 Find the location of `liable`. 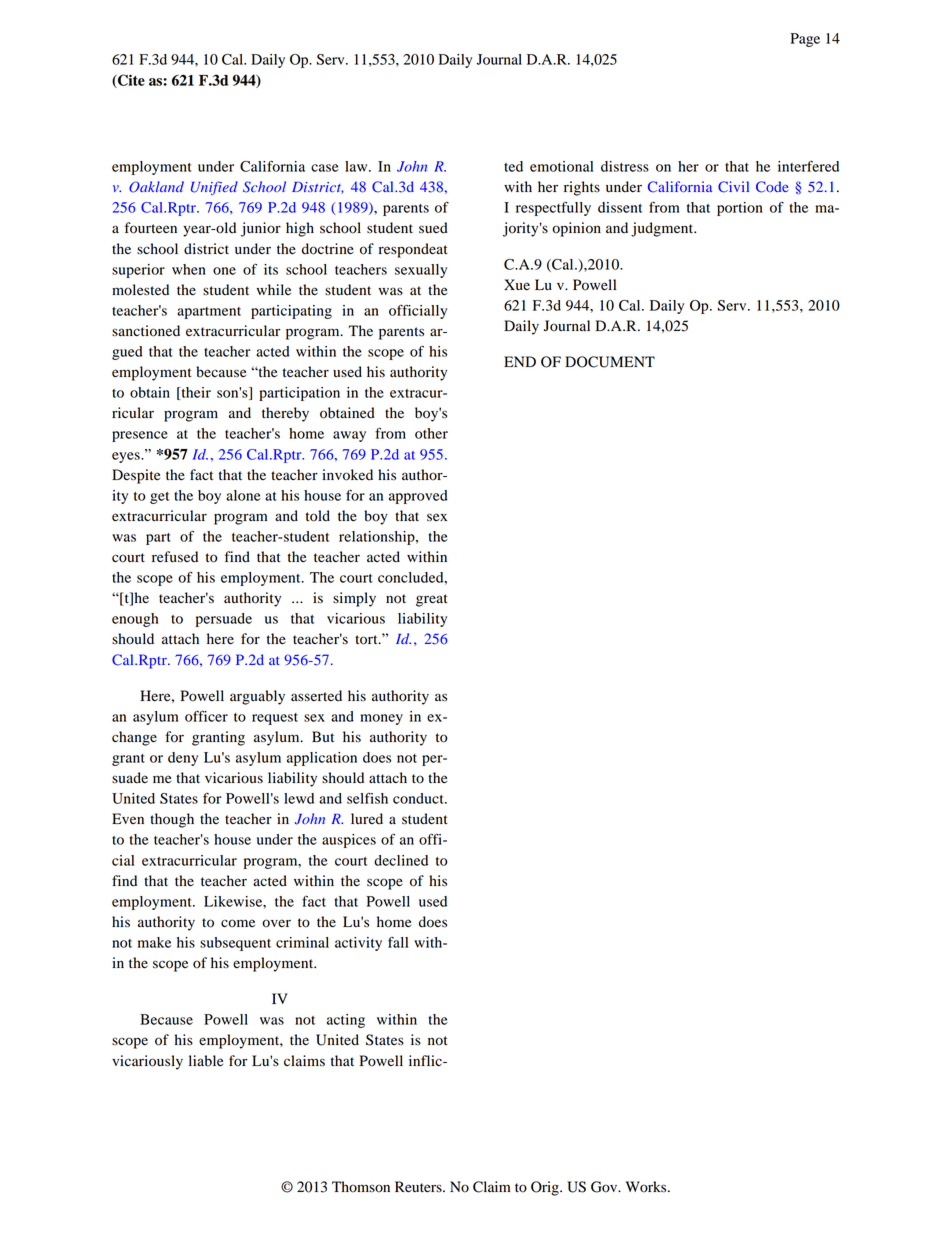

liable is located at coordinates (206, 1061).
